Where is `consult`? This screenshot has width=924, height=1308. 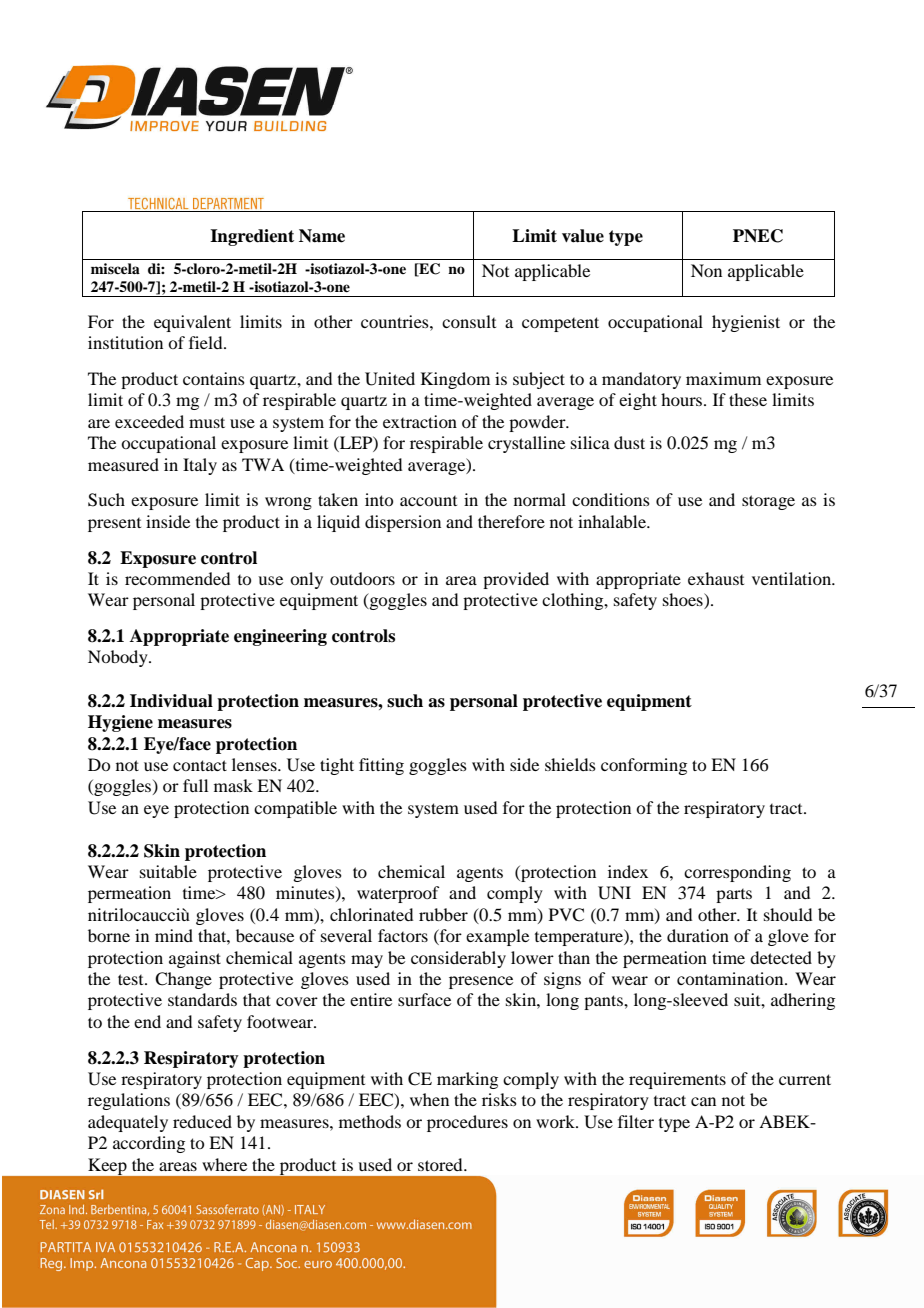 consult is located at coordinates (469, 321).
